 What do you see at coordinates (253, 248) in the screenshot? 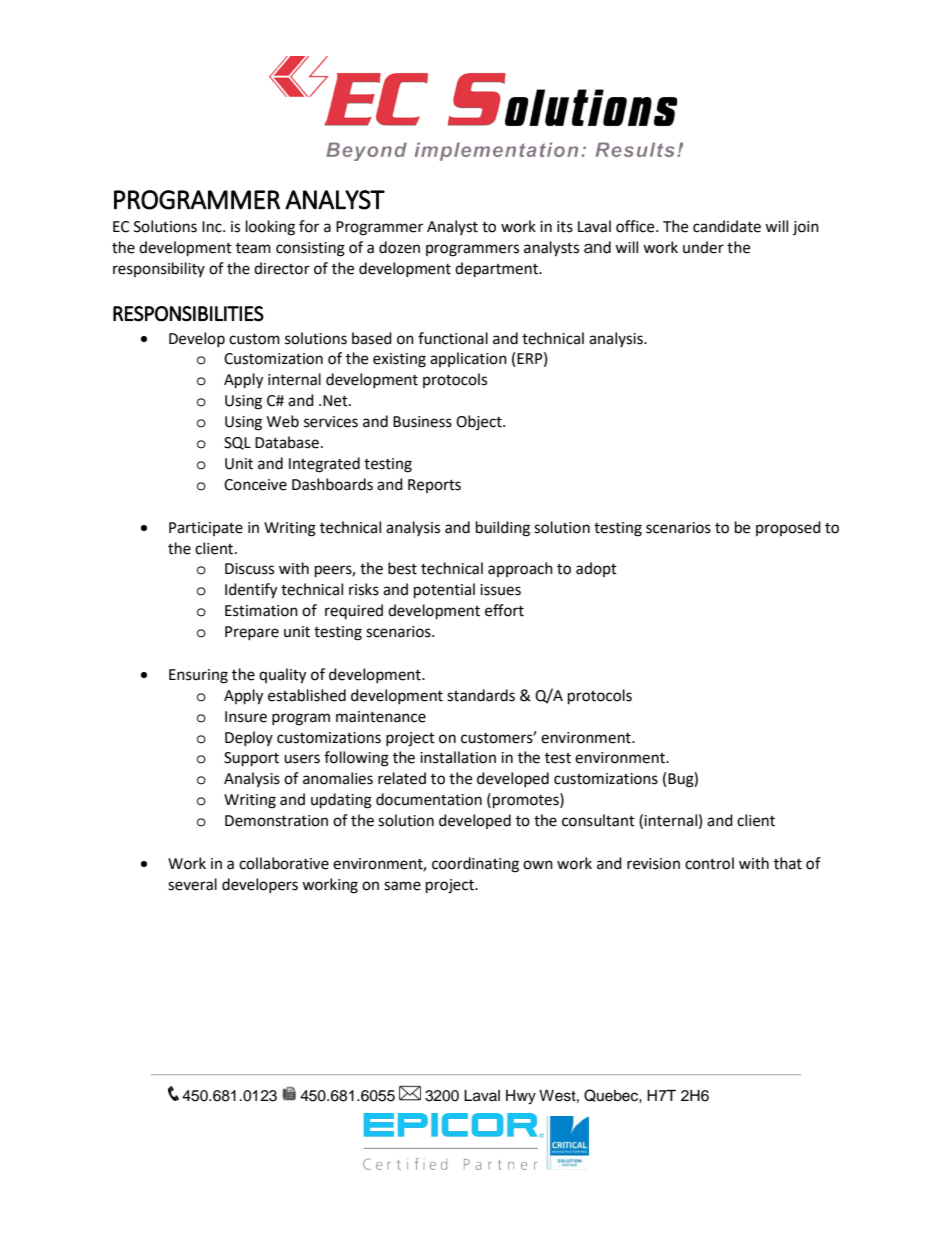
I see `team` at bounding box center [253, 248].
